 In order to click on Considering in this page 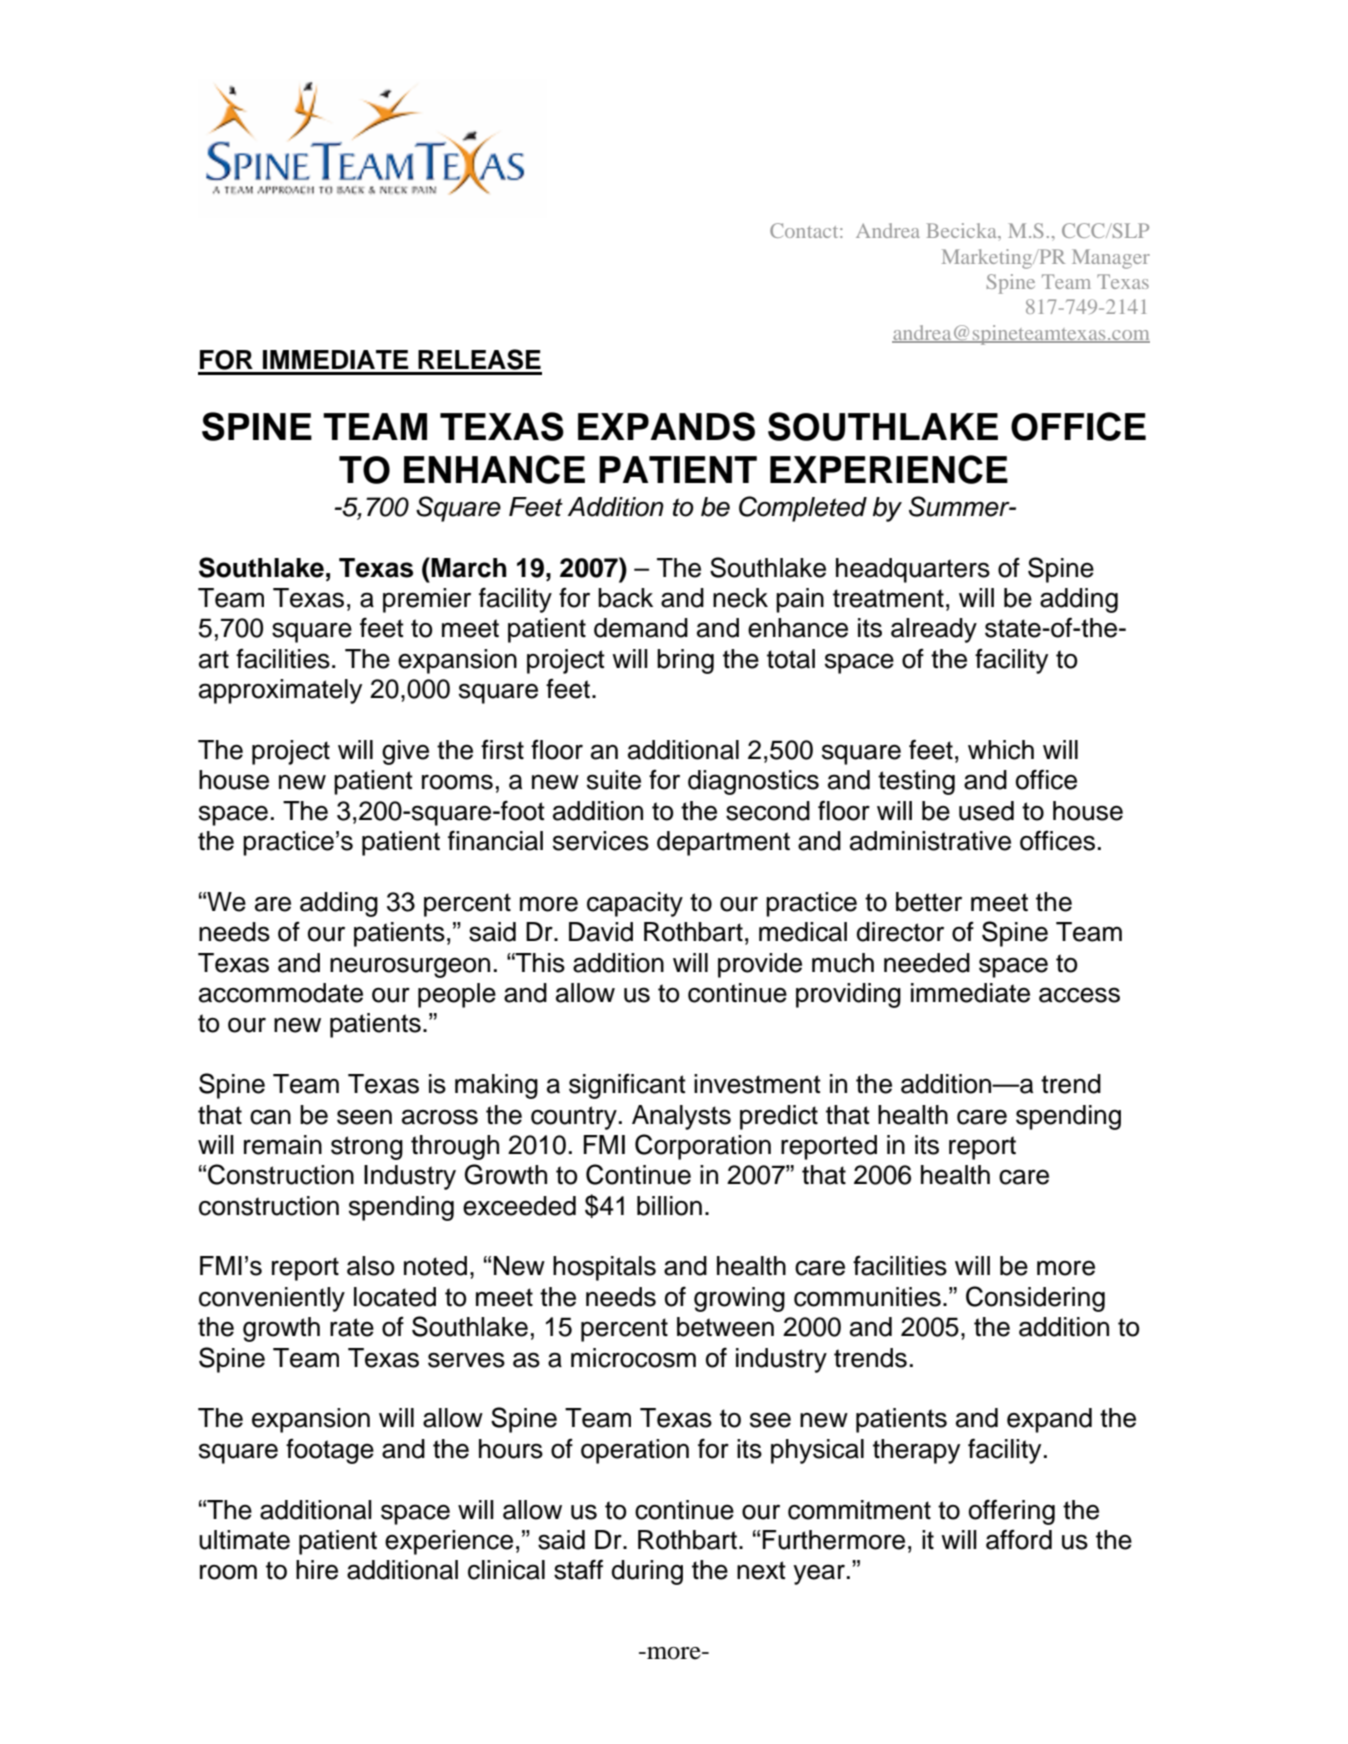, I will do `click(1035, 1299)`.
